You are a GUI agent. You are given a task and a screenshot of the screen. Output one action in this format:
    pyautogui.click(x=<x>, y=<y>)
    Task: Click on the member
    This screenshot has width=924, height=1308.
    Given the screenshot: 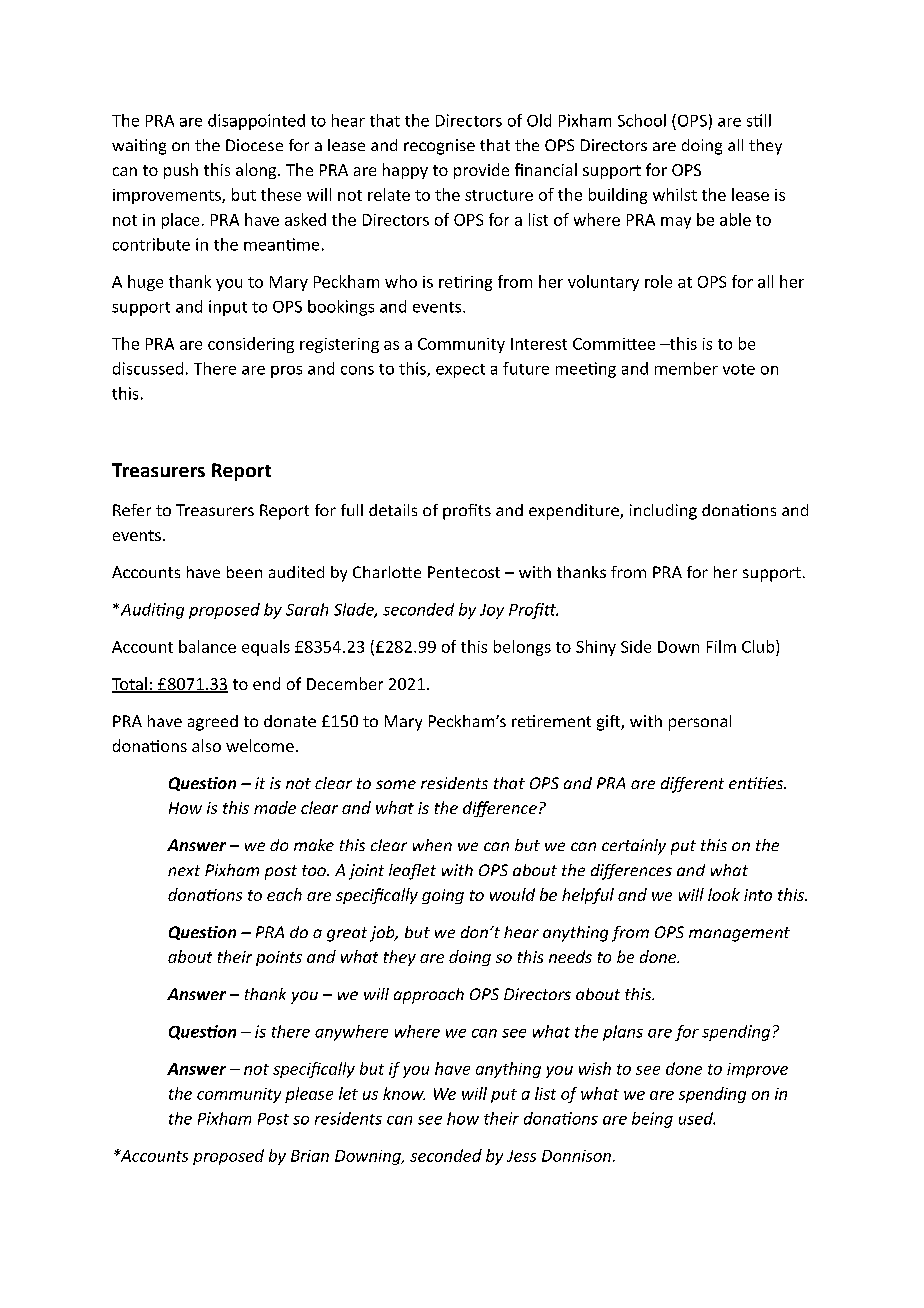 What is the action you would take?
    pyautogui.click(x=686, y=368)
